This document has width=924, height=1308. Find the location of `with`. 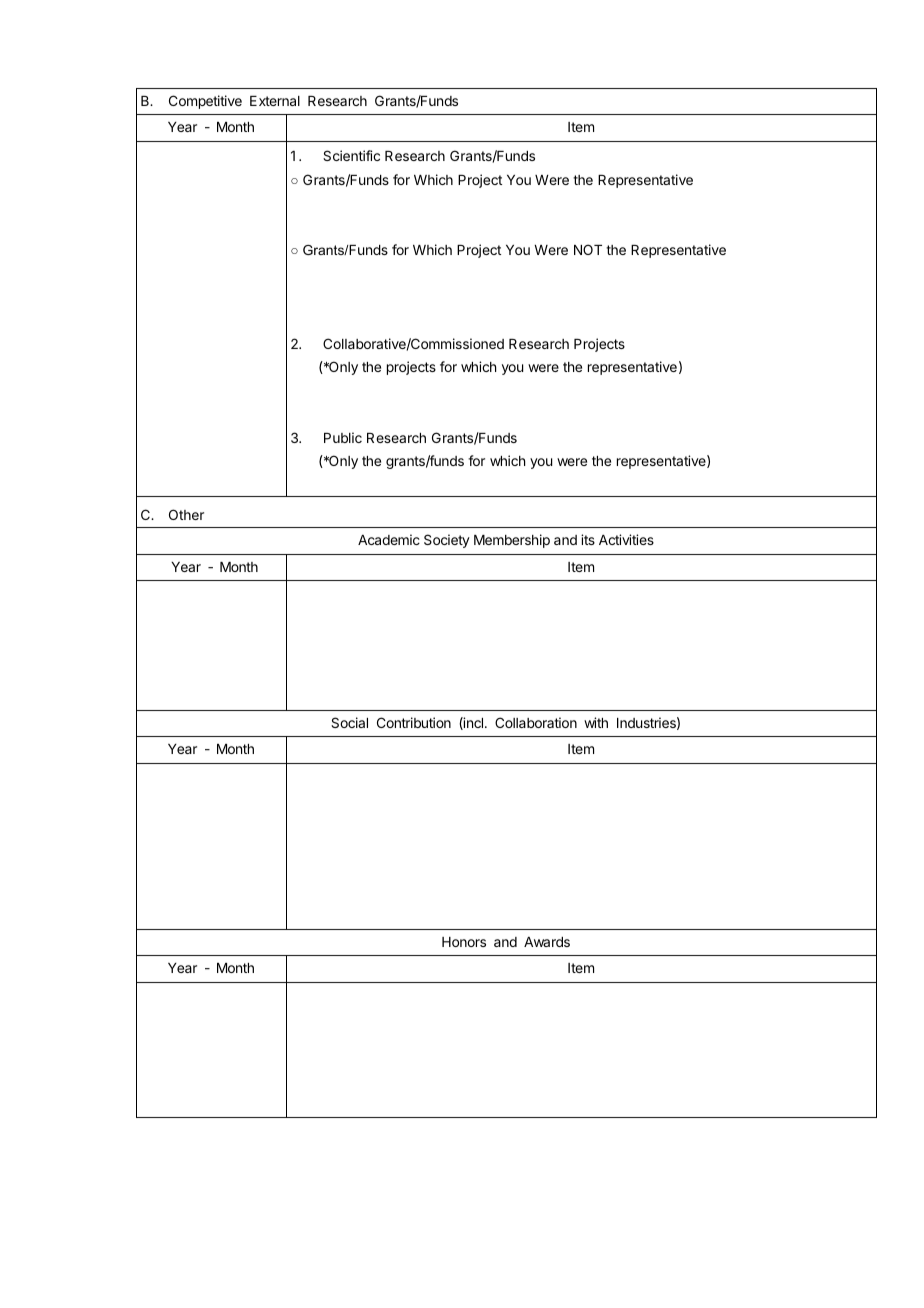

with is located at coordinates (596, 722).
